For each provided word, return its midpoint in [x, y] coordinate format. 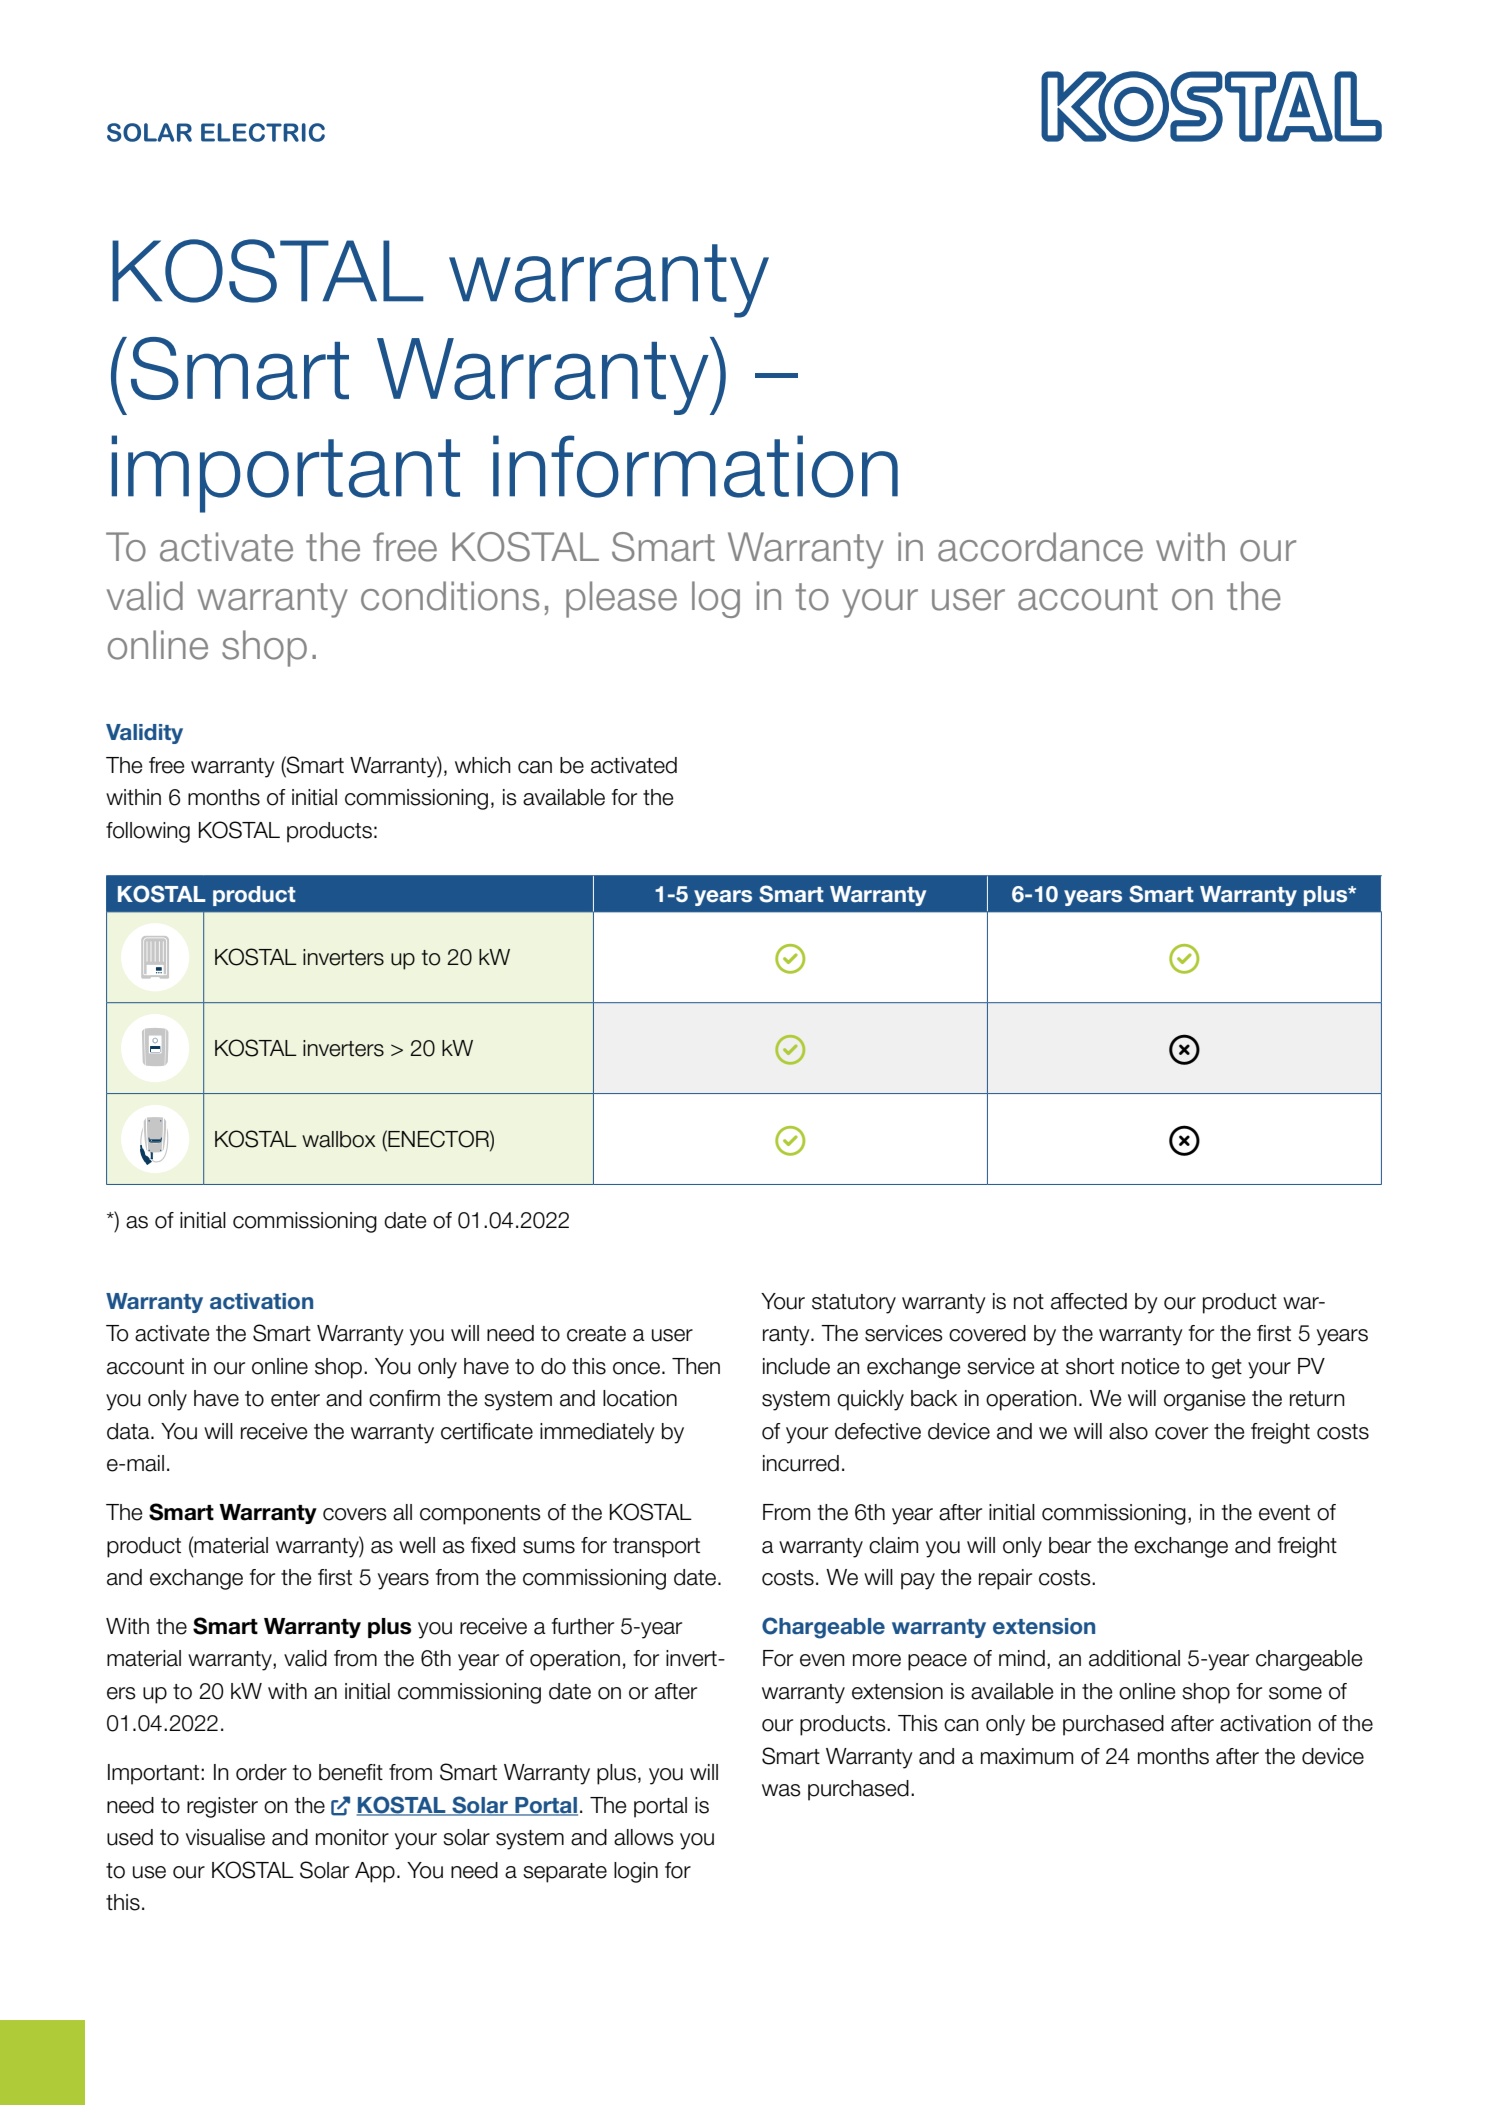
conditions [450, 596]
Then [696, 1366]
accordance [1040, 547]
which [483, 765]
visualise [225, 1837]
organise [1205, 1400]
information [695, 466]
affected [1089, 1301]
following [148, 832]
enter [295, 1399]
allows [644, 1837]
